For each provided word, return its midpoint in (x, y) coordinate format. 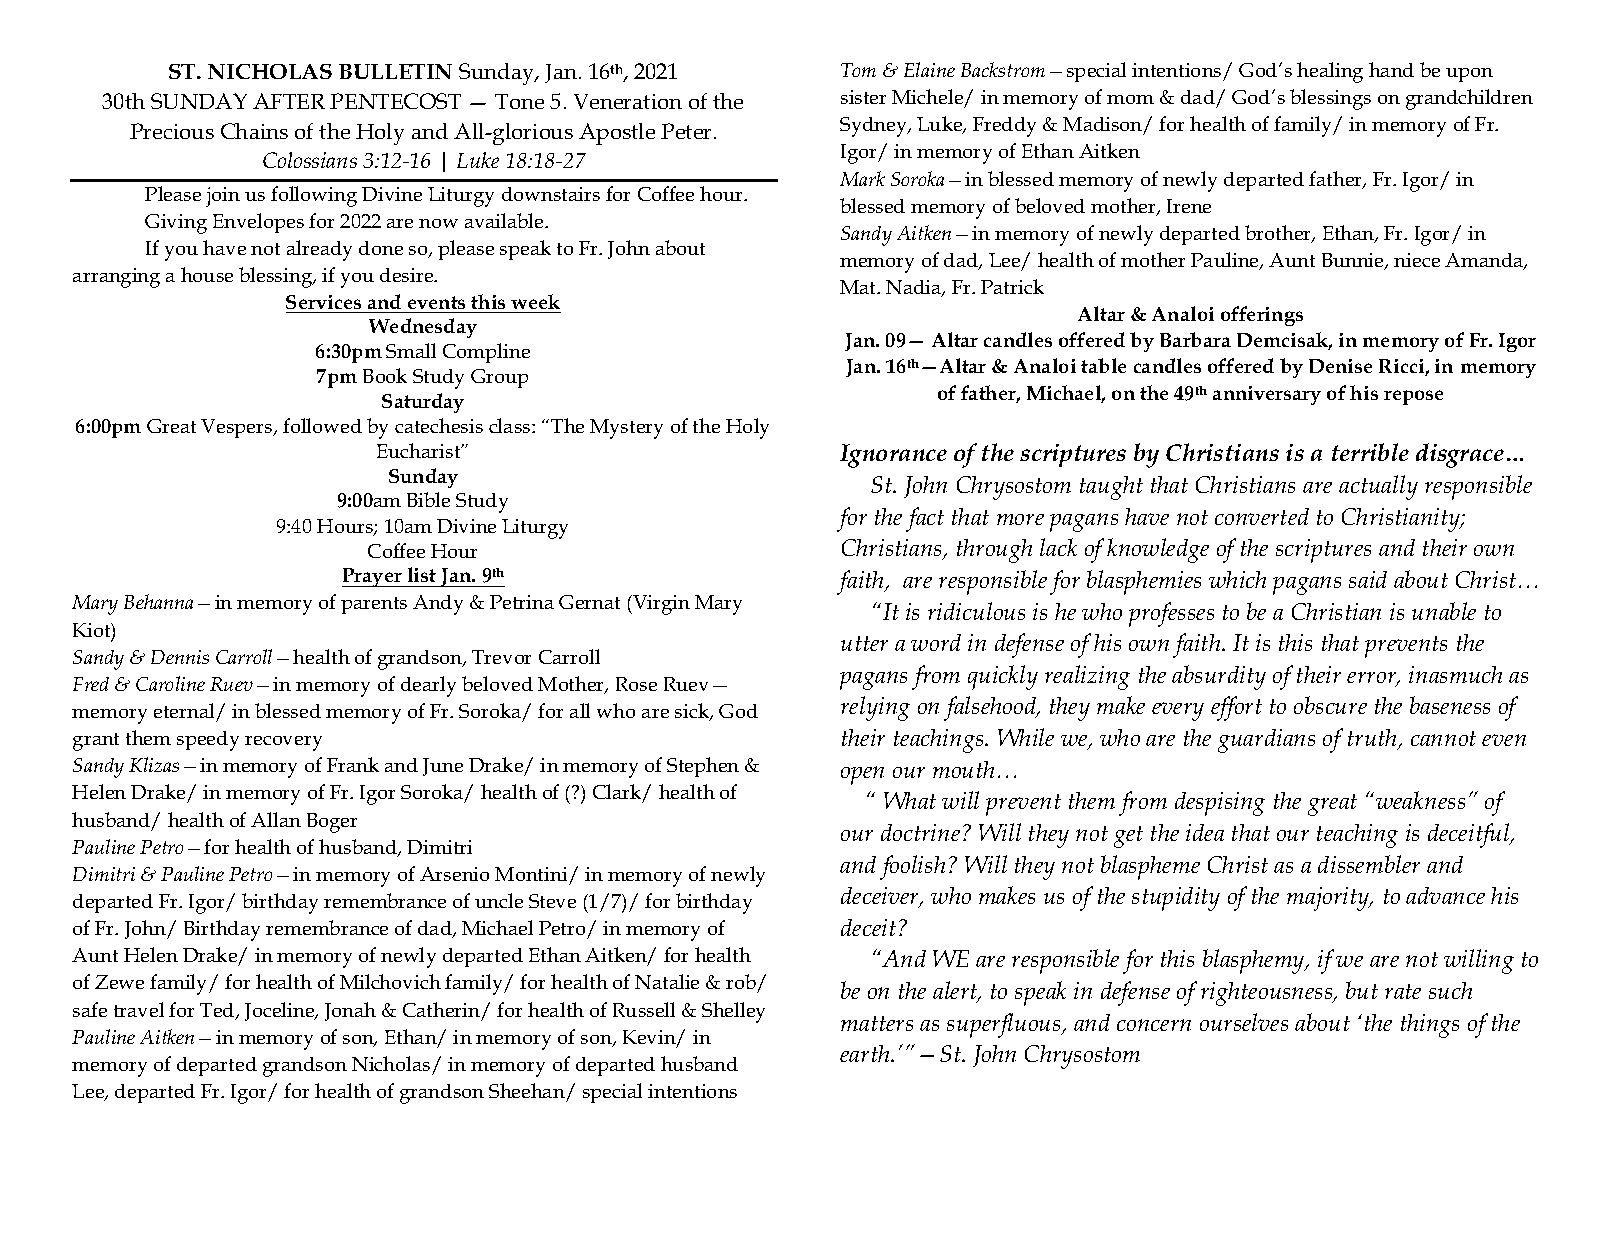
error (1373, 679)
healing (1330, 72)
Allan (276, 819)
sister (863, 97)
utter (864, 643)
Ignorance (893, 456)
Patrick (1012, 286)
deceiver (881, 897)
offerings (1262, 316)
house (207, 274)
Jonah (350, 1011)
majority (1329, 899)
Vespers (238, 428)
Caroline (170, 683)
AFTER (289, 101)
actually (1378, 487)
